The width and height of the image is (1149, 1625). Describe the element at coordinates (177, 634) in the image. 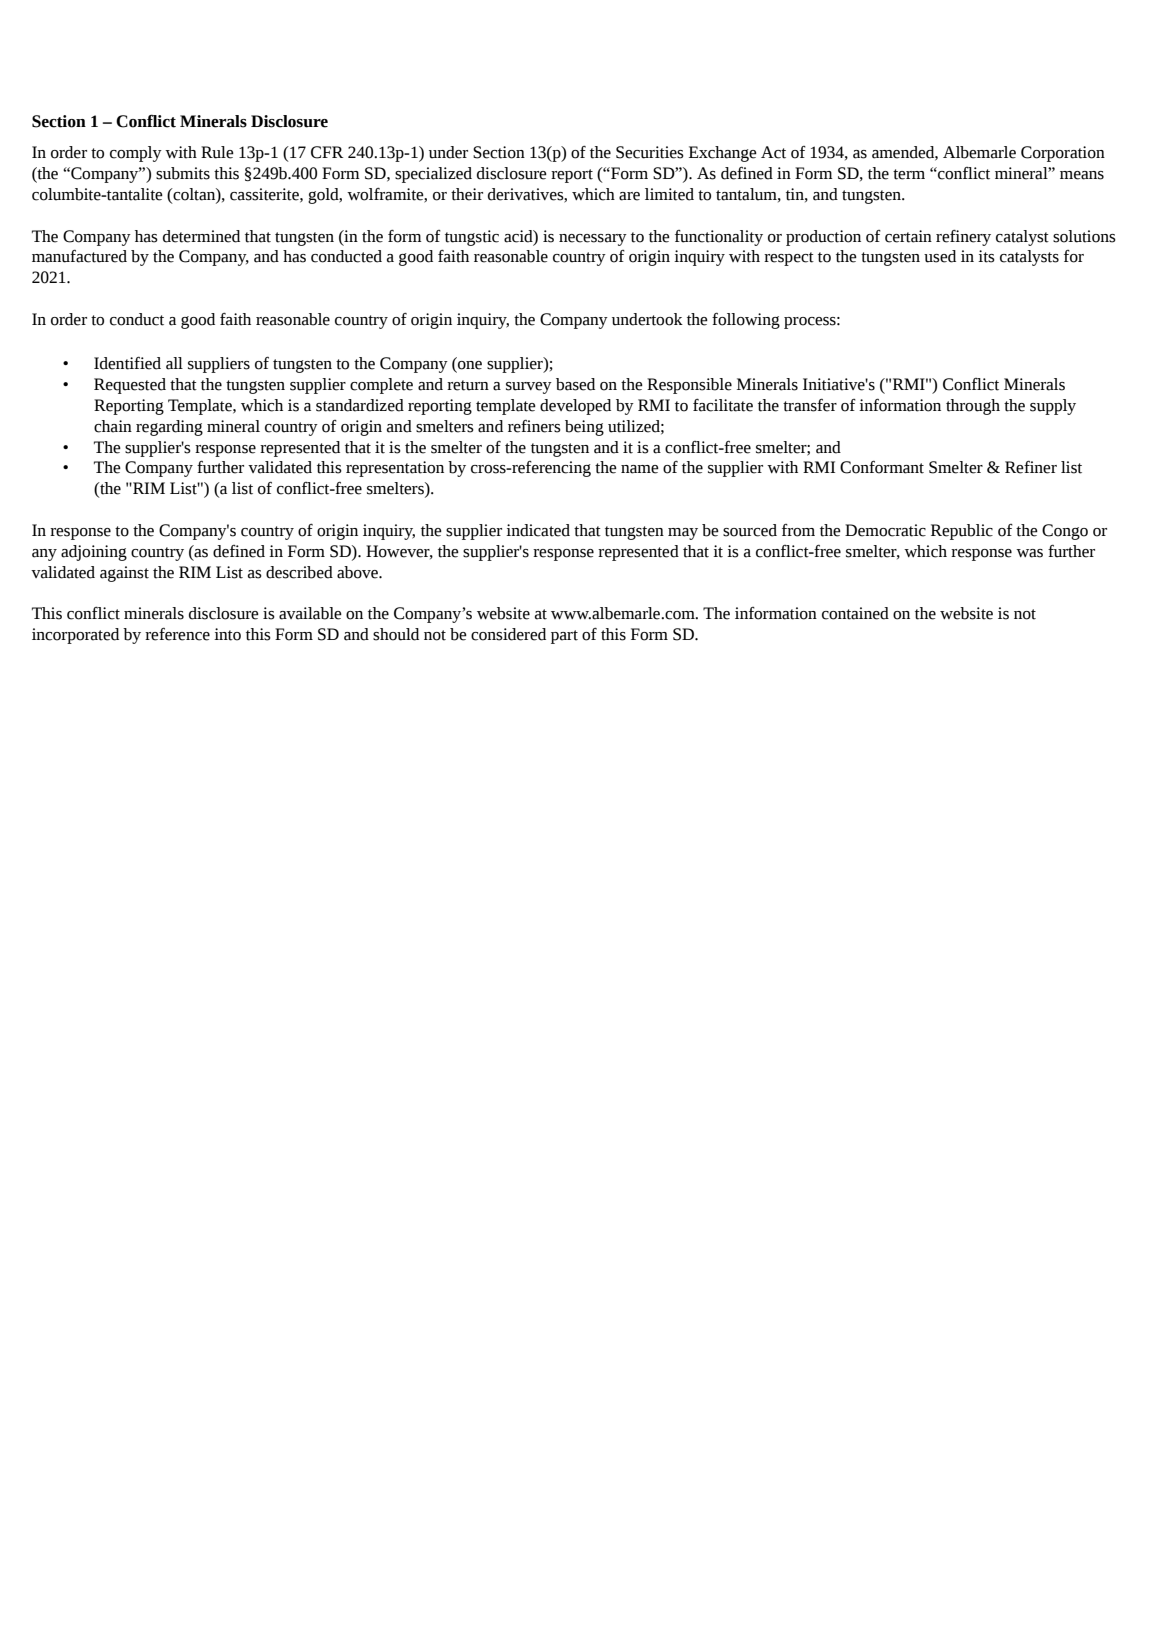

I see `reference` at that location.
